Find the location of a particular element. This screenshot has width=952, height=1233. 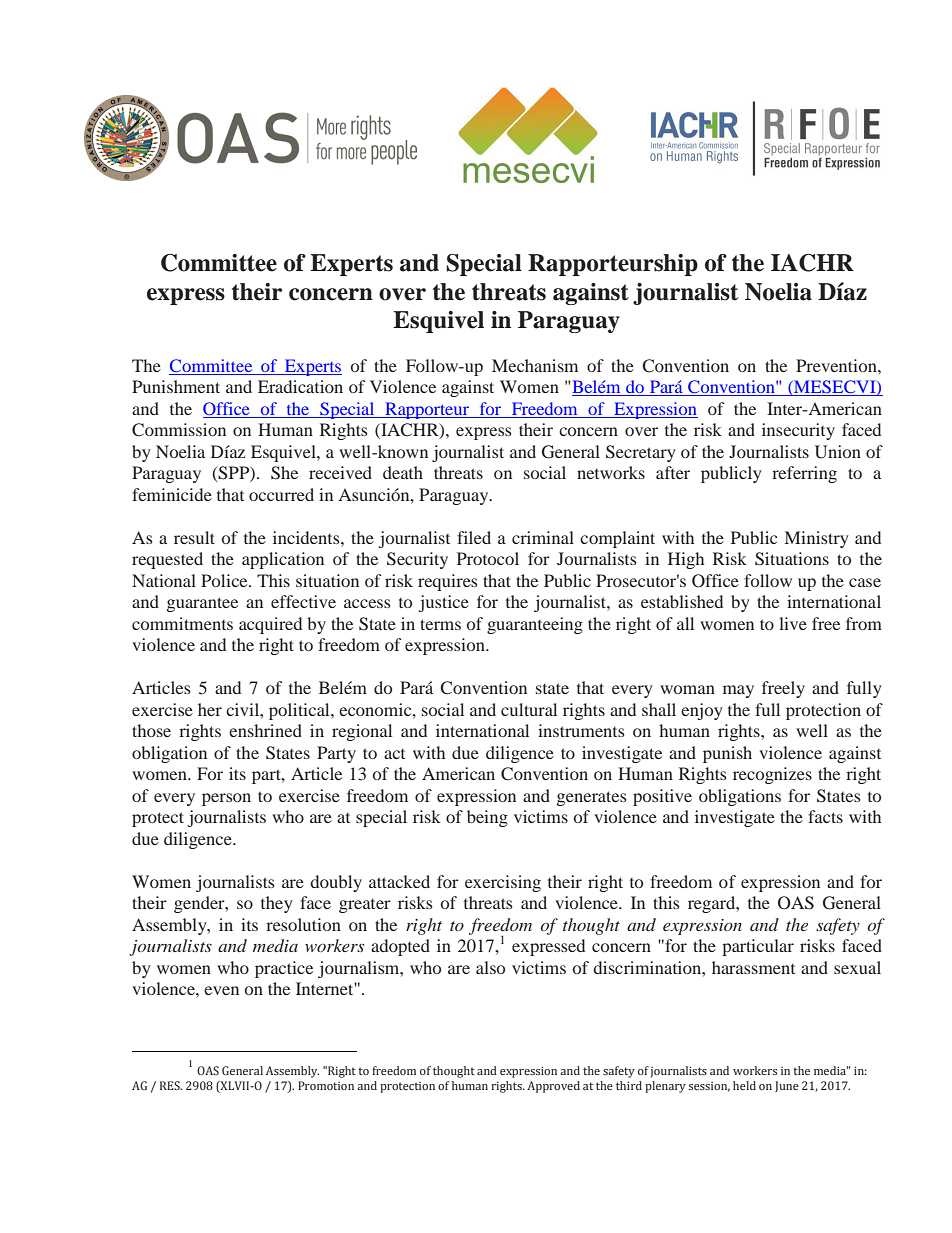

live is located at coordinates (793, 623).
